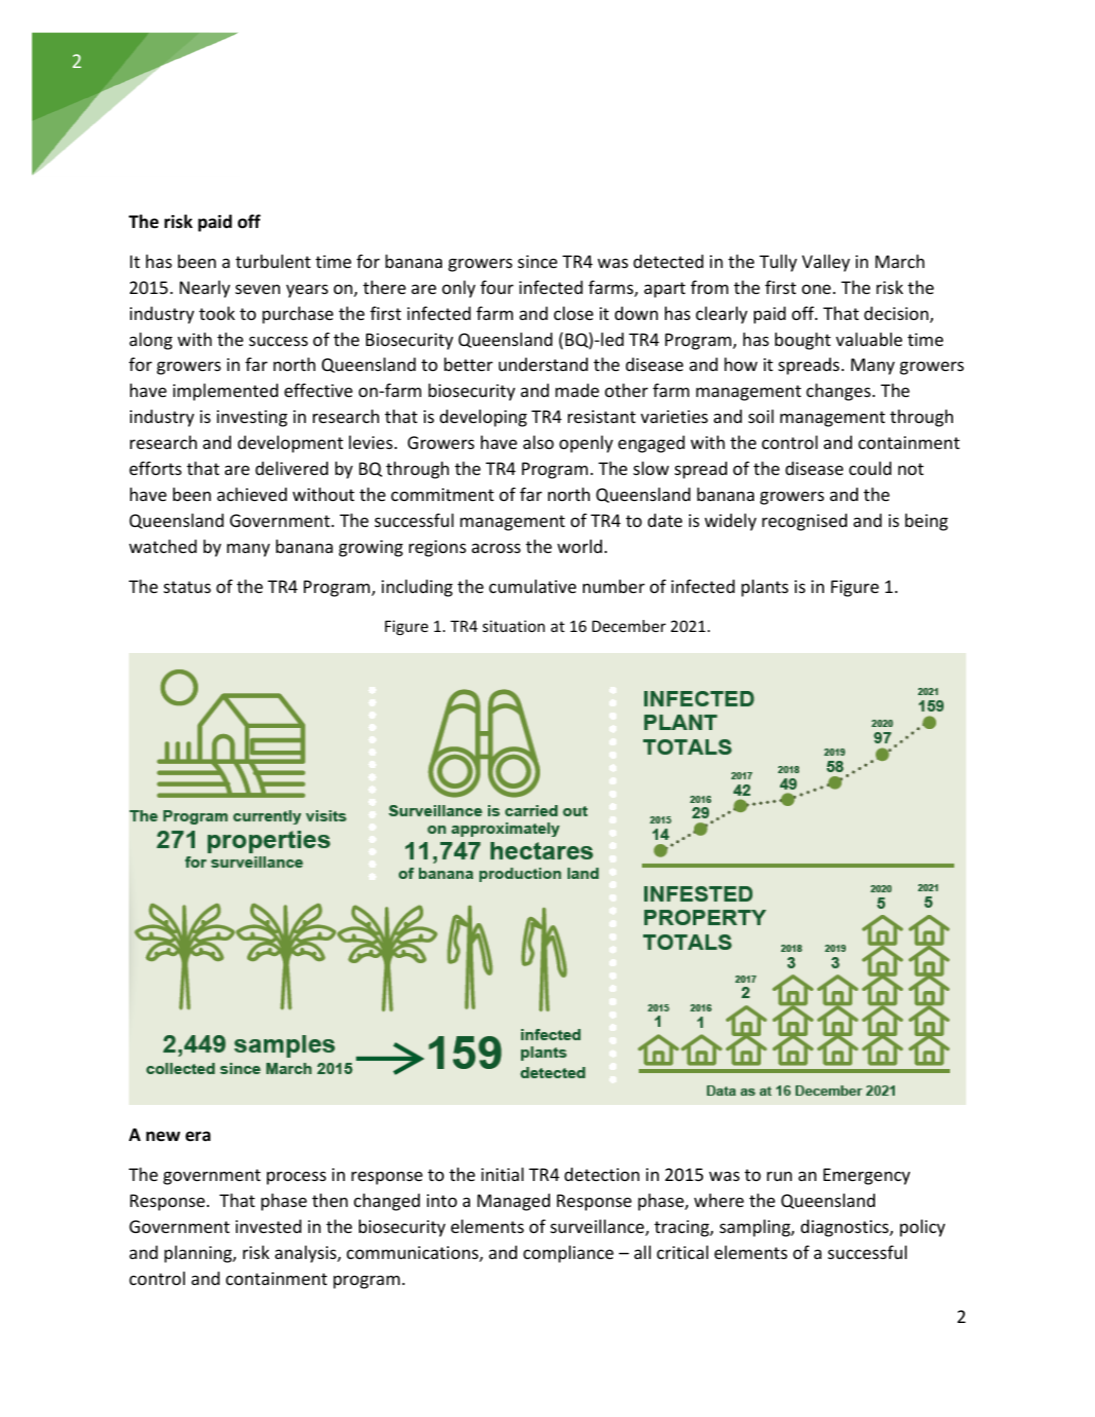 Image resolution: width=1095 pixels, height=1417 pixels. Describe the element at coordinates (532, 586) in the screenshot. I see `cumulative` at that location.
